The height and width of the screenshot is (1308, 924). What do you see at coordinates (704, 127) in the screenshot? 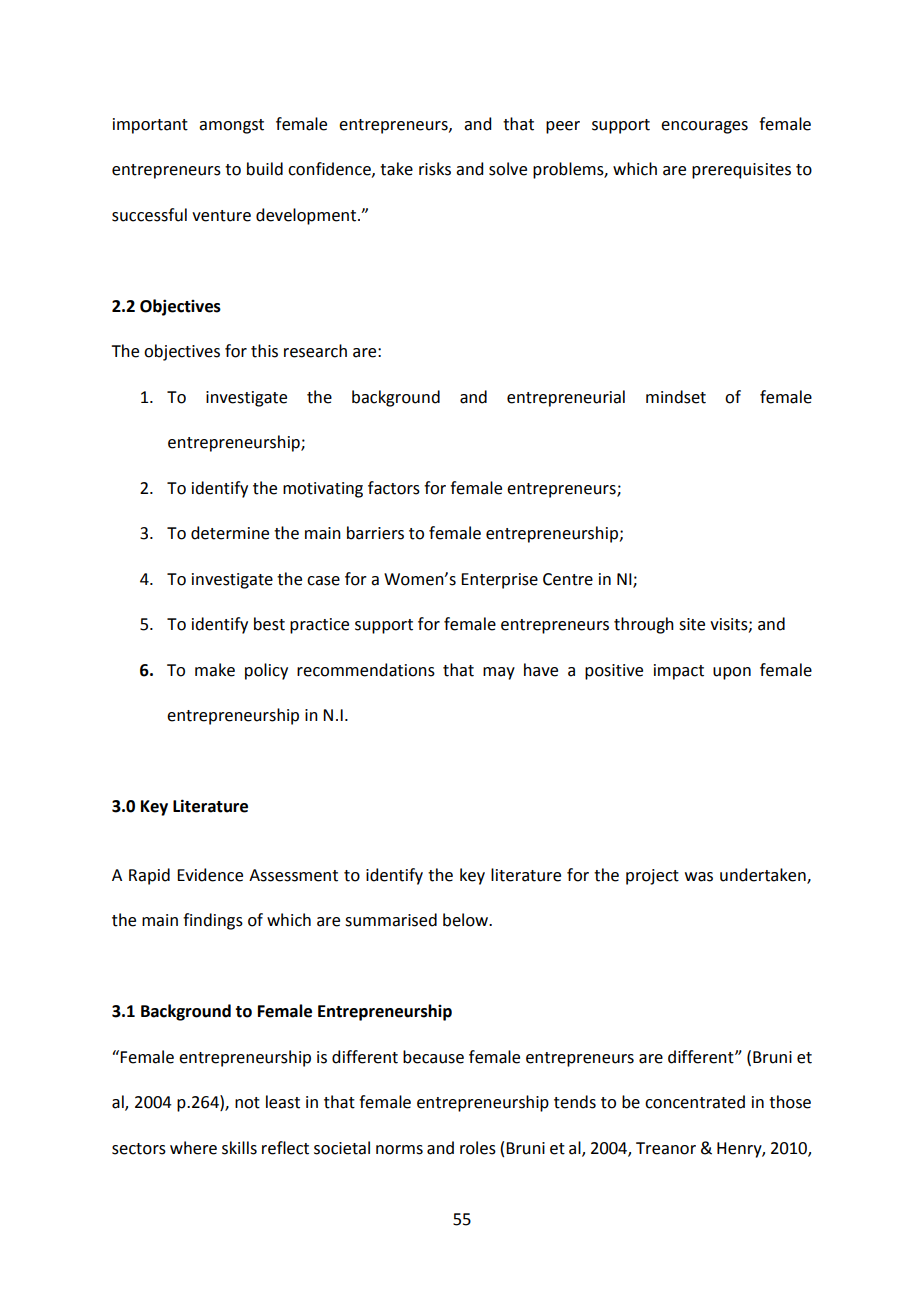
I see `encourages` at bounding box center [704, 127].
